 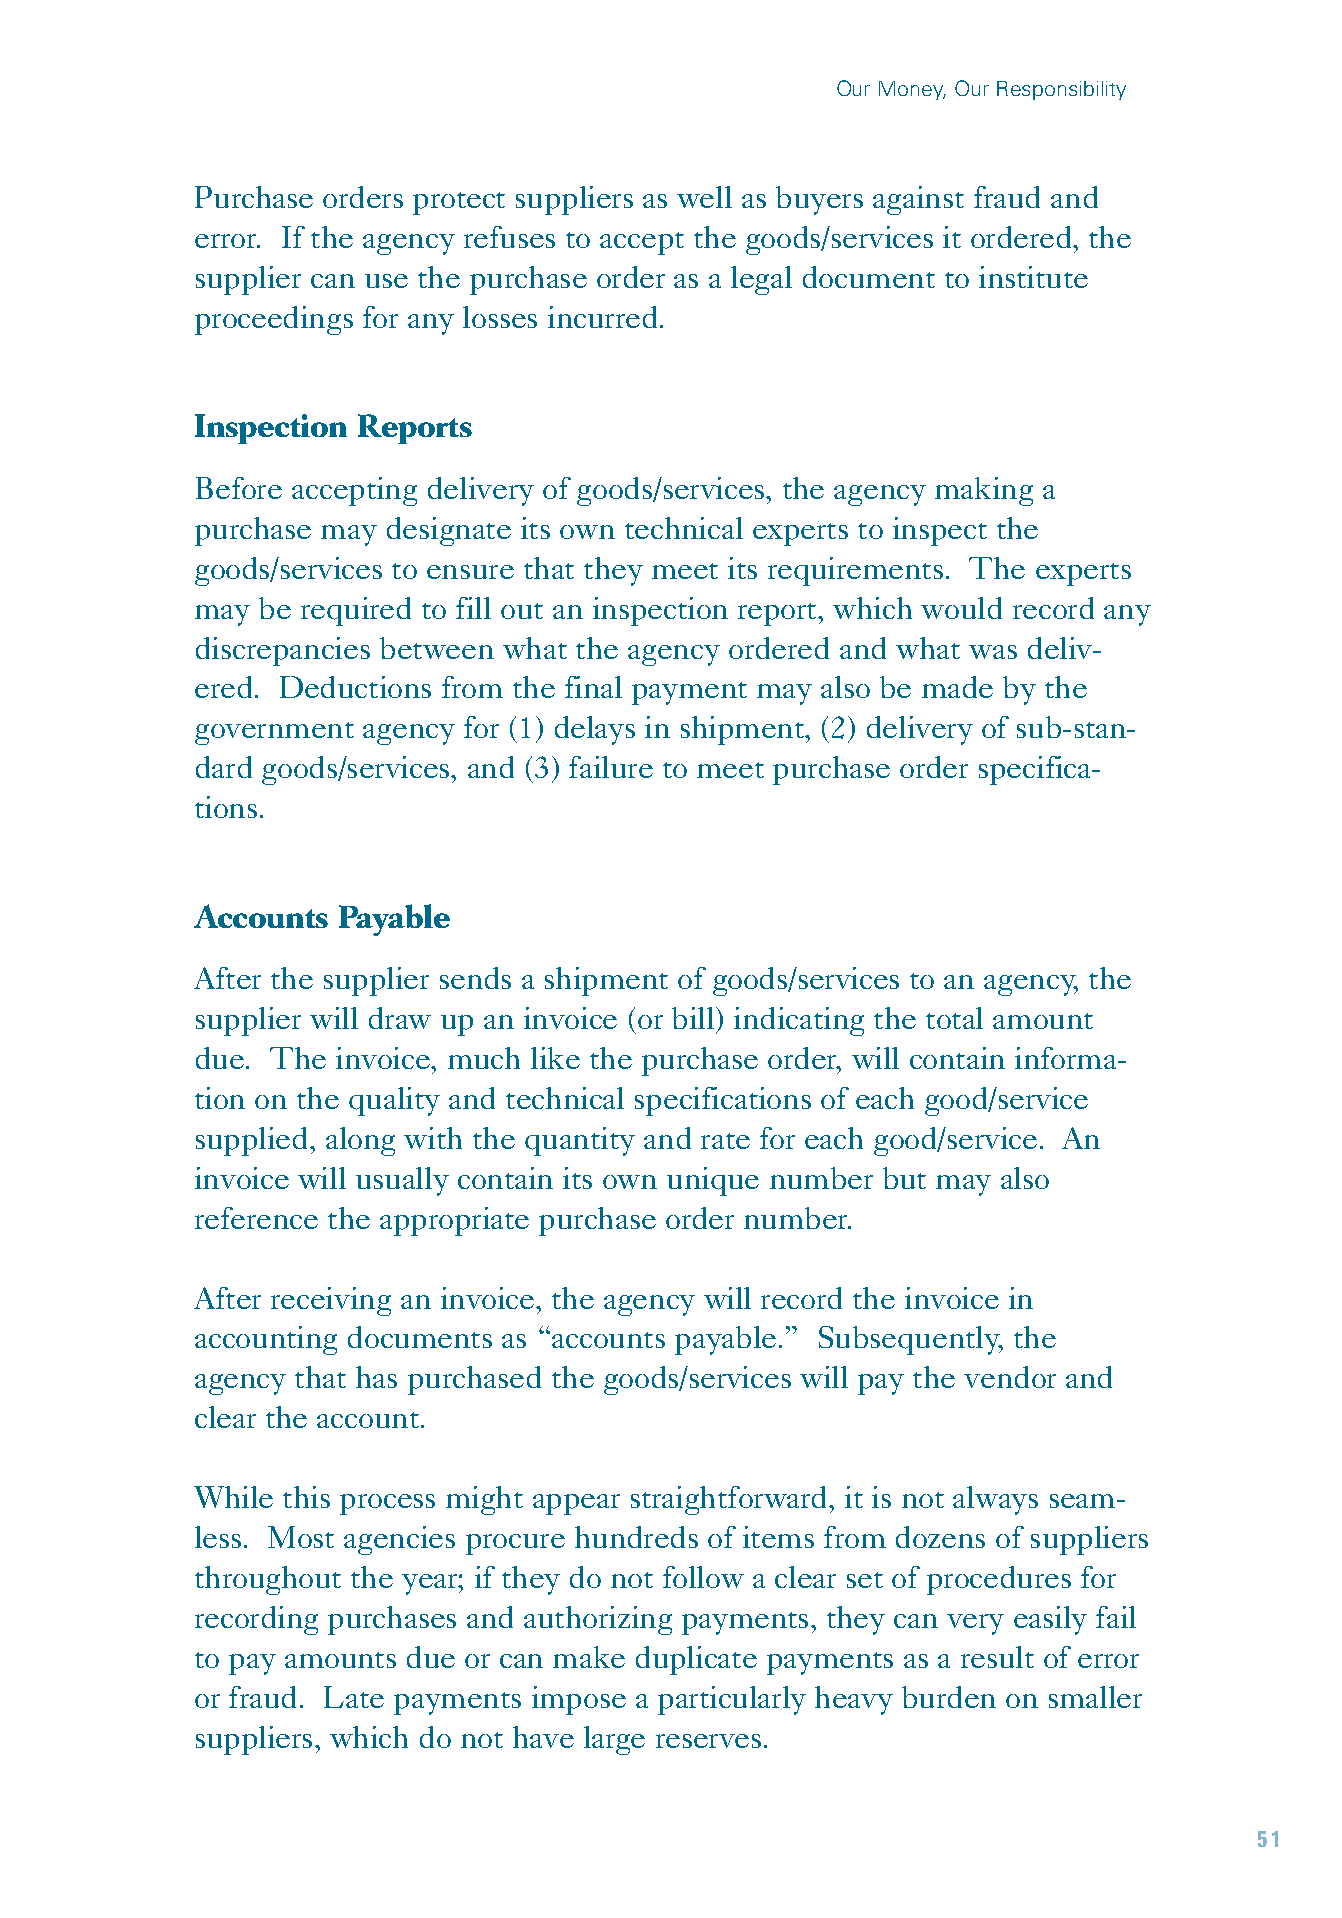 What do you see at coordinates (704, 197) in the image?
I see `well` at bounding box center [704, 197].
